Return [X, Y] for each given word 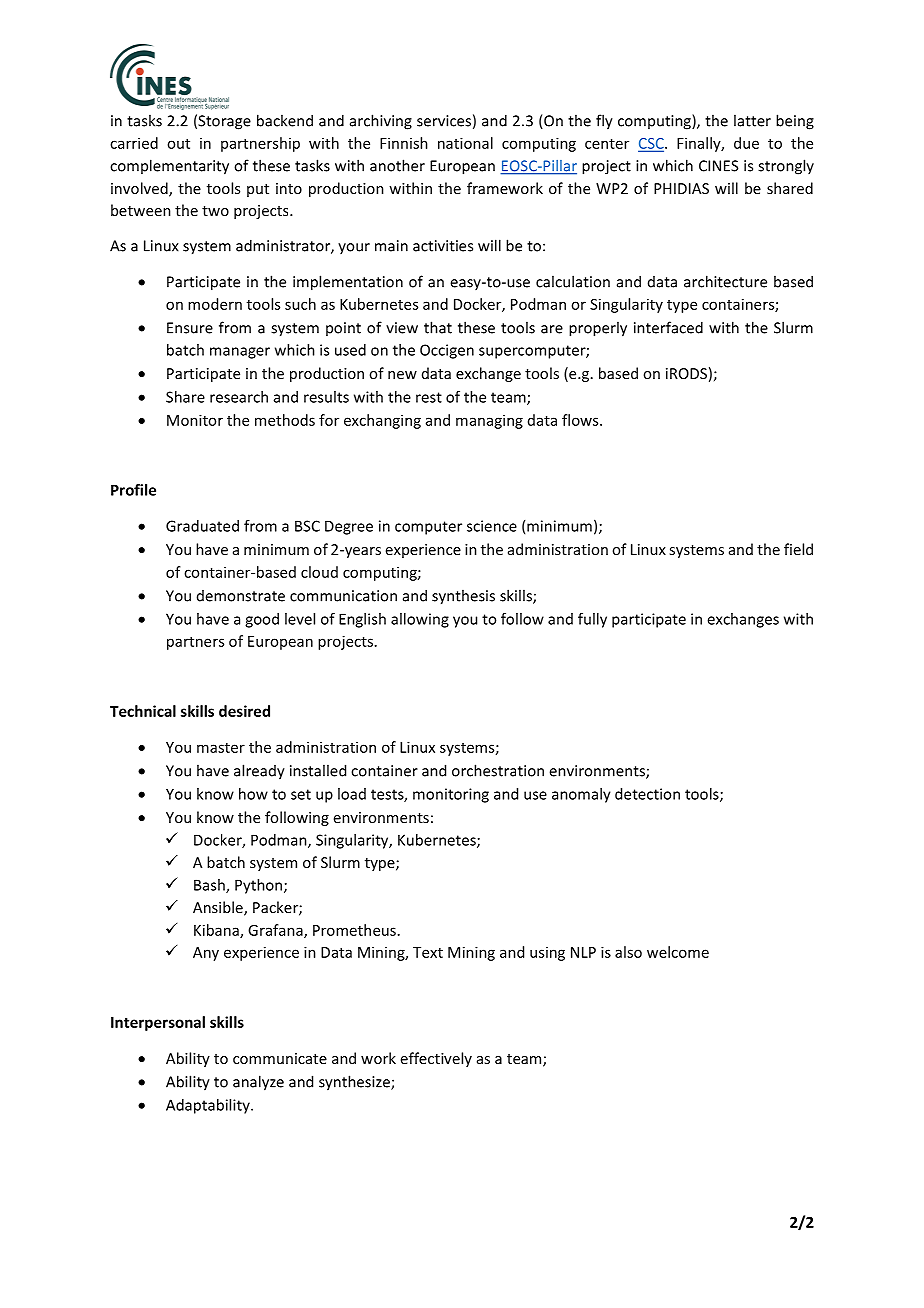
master [221, 748]
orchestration [498, 770]
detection [647, 794]
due [746, 143]
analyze [258, 1083]
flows [581, 420]
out [178, 144]
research [239, 397]
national [465, 143]
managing [489, 421]
